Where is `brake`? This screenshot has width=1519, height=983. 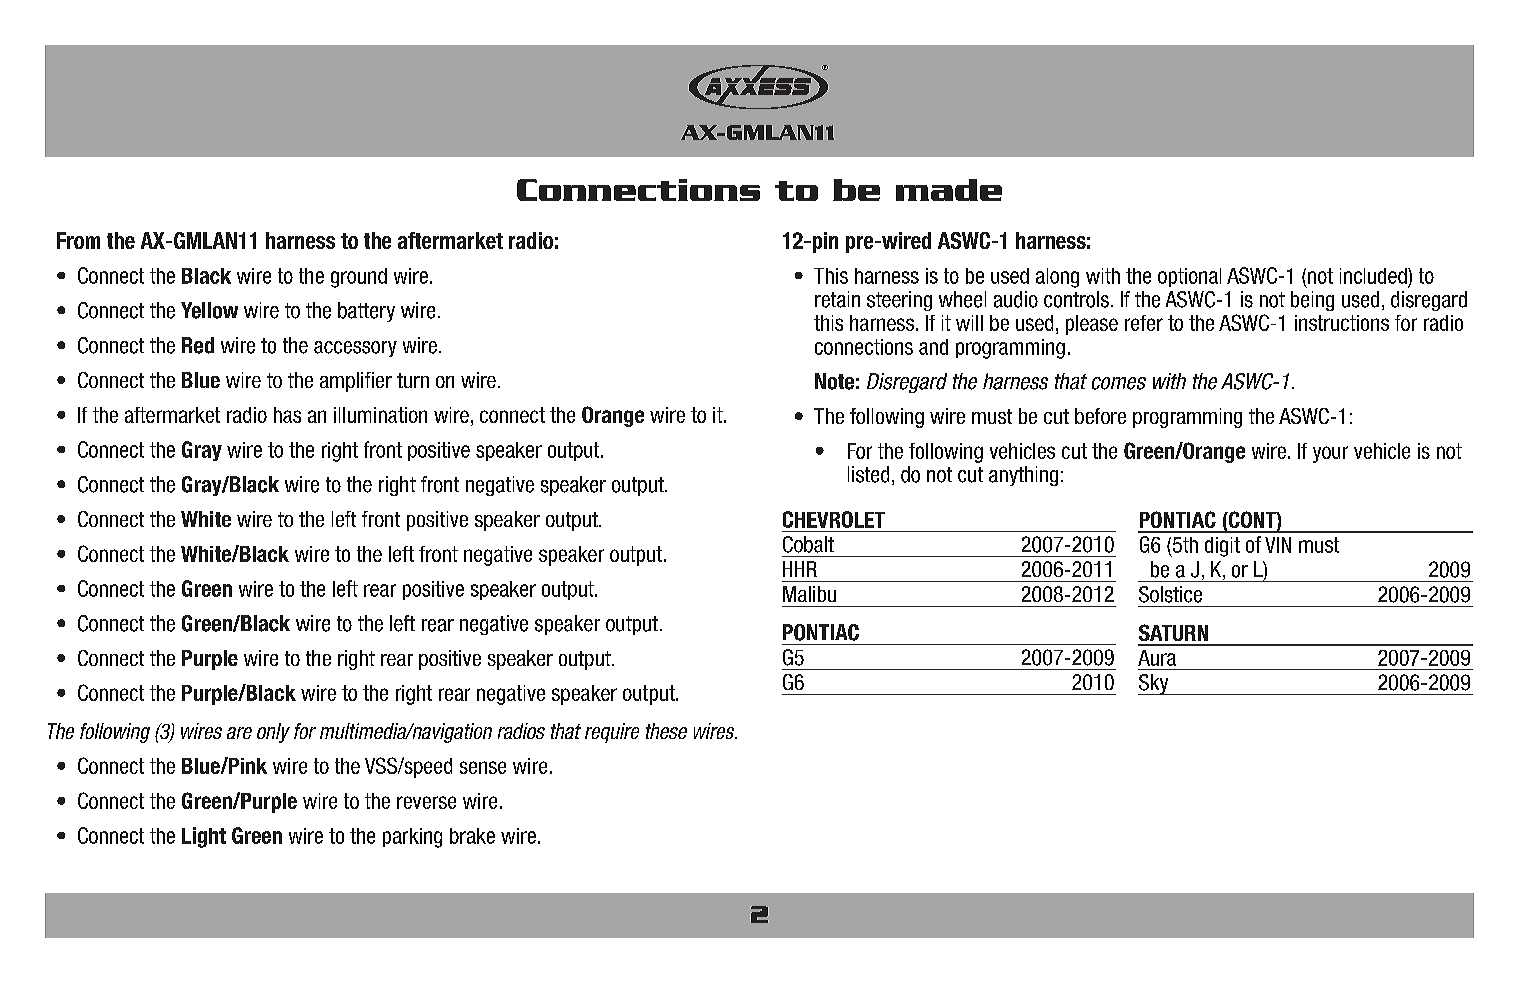 brake is located at coordinates (472, 836).
